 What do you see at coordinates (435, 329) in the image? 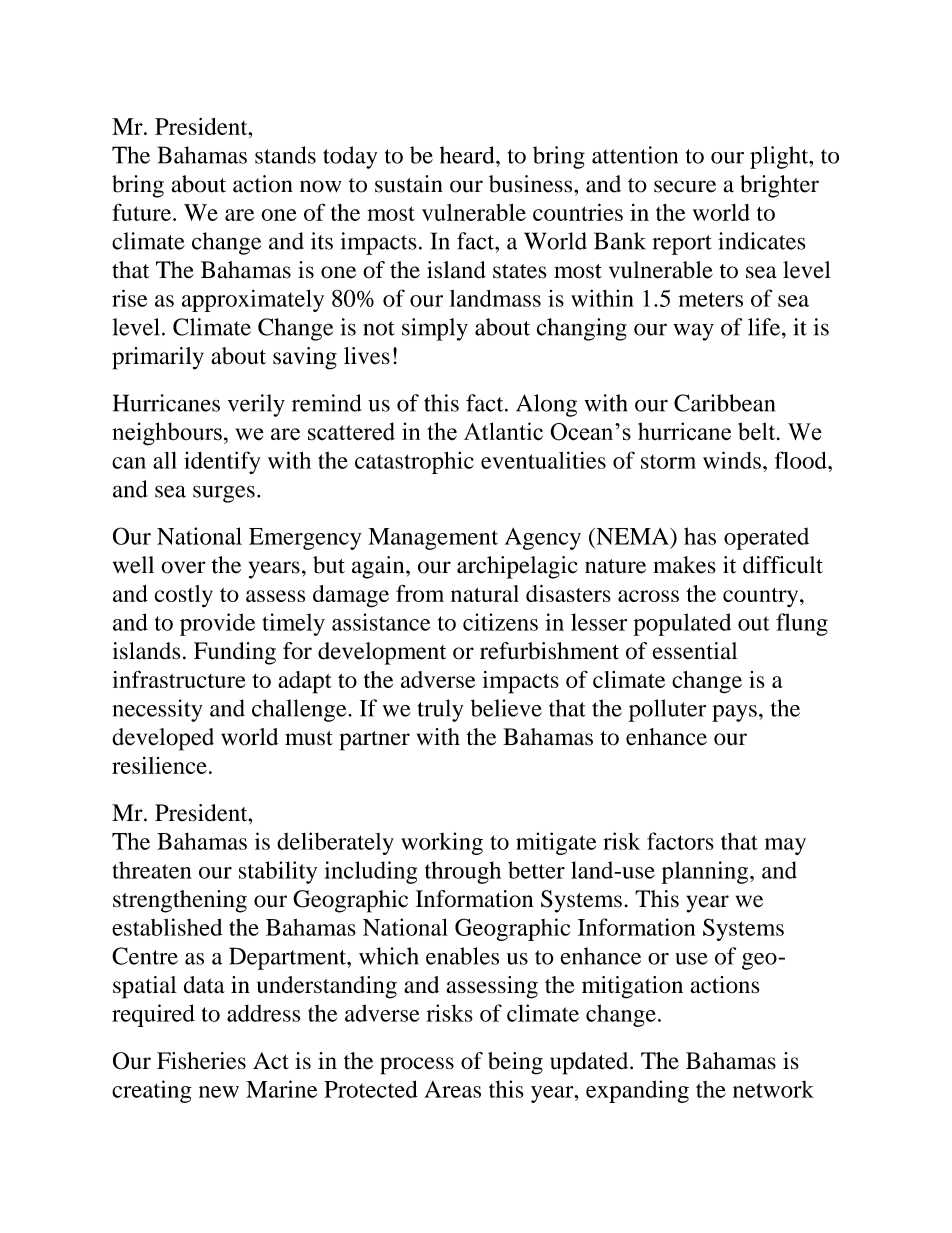
I see `simply` at bounding box center [435, 329].
